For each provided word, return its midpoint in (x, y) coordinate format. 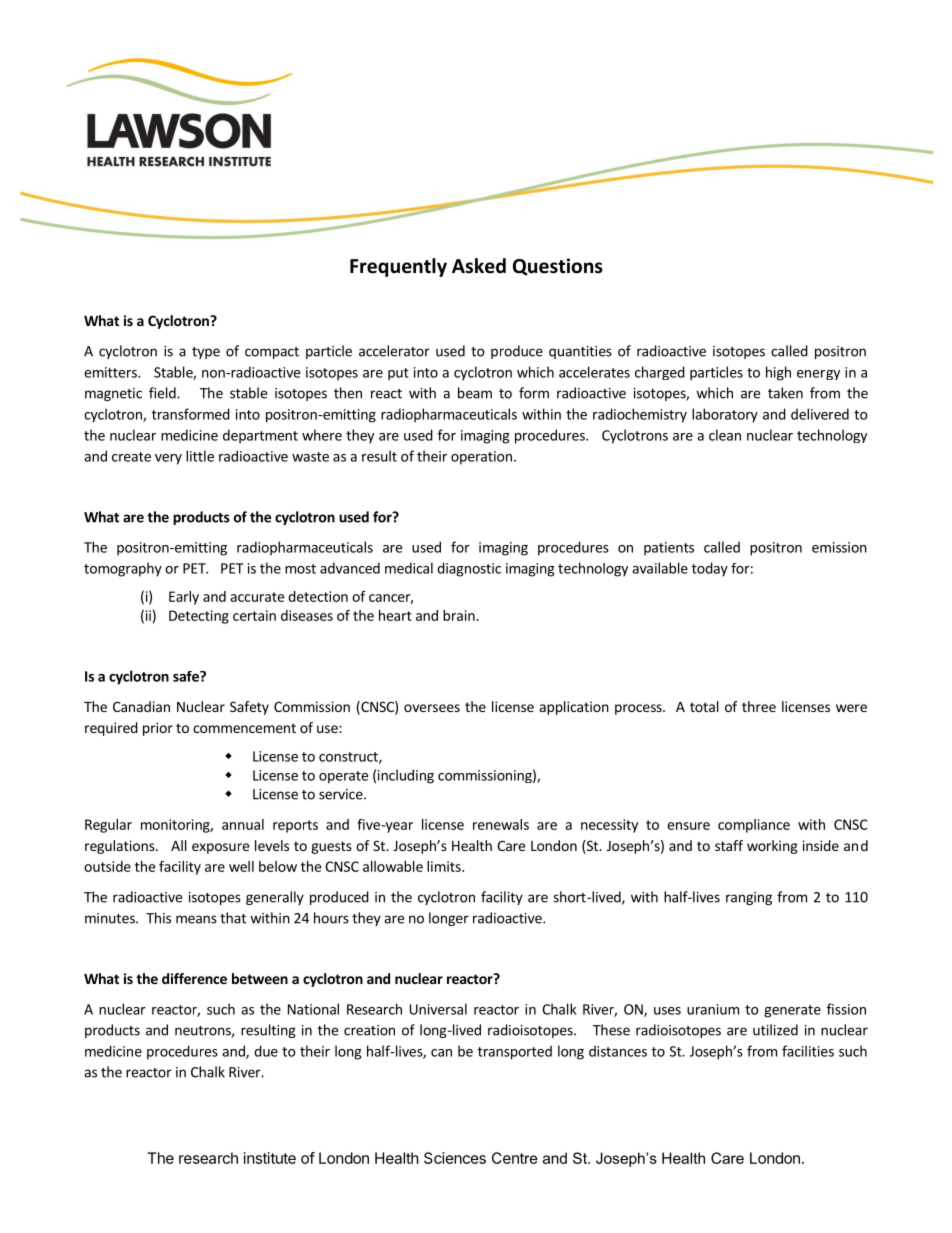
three (759, 706)
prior (158, 729)
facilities (808, 1051)
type (206, 353)
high (778, 373)
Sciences (455, 1158)
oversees (432, 708)
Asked (479, 266)
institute (270, 1158)
